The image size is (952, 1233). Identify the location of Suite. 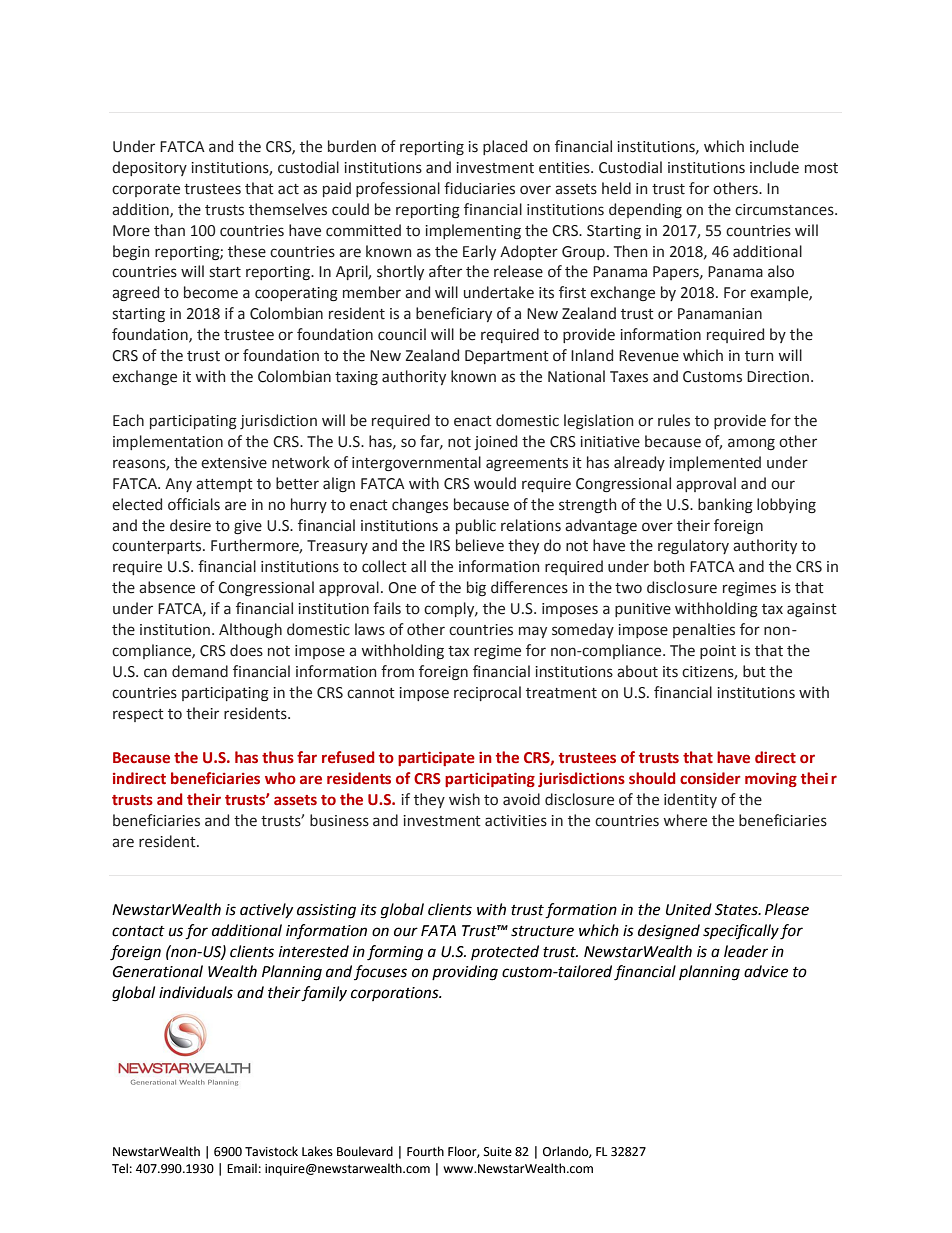
(498, 1152).
